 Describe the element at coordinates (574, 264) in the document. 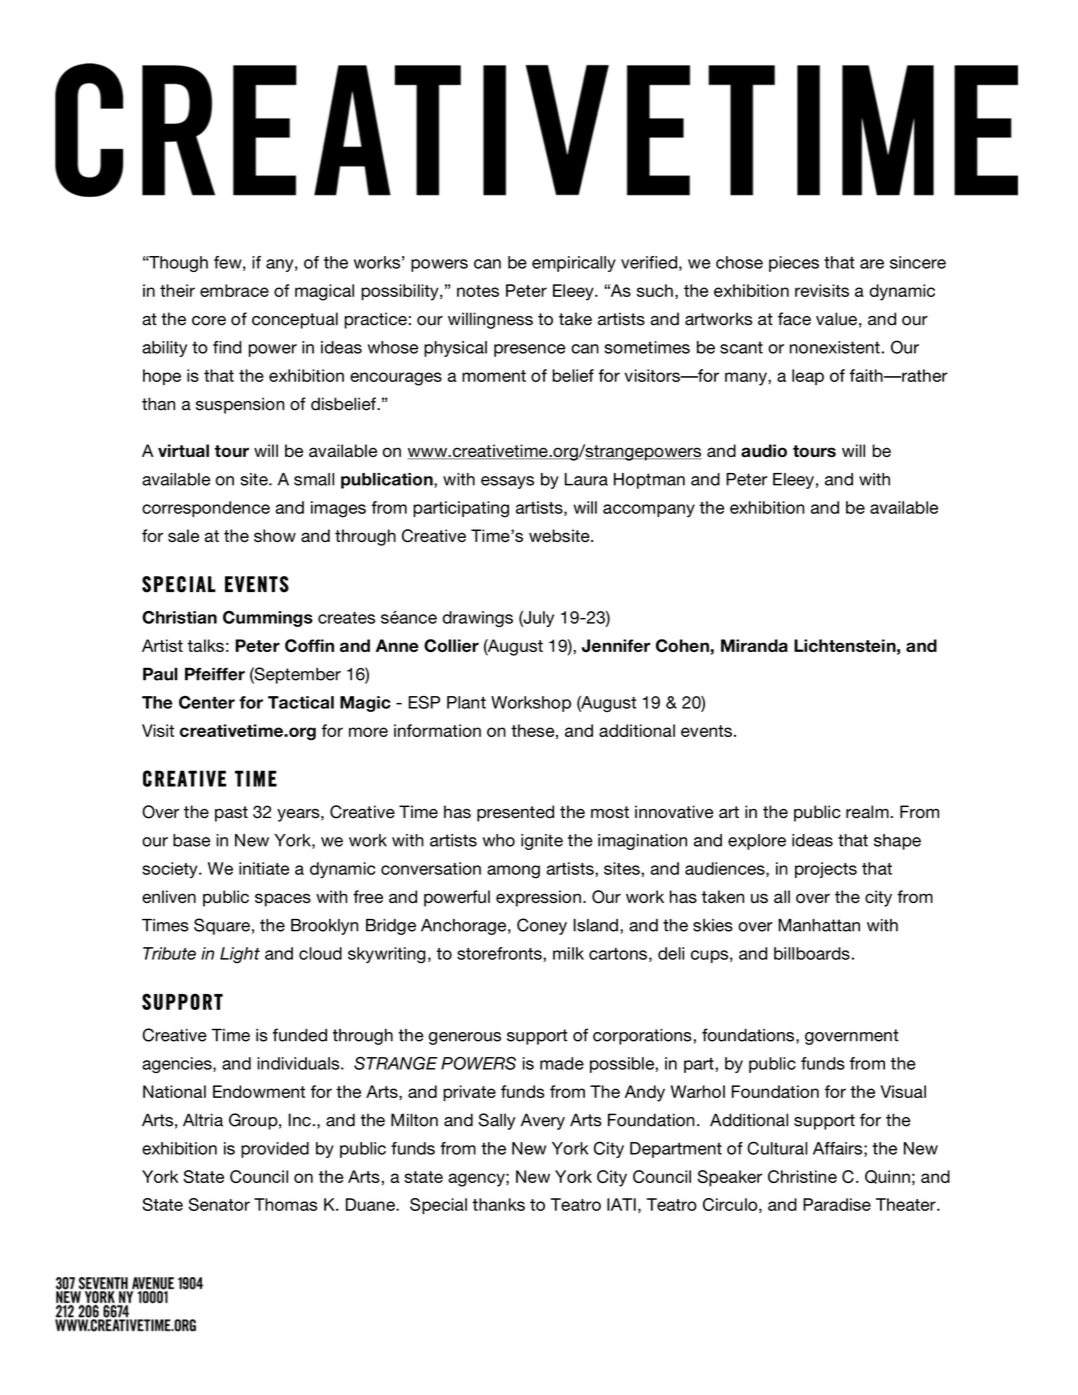

I see `empirically` at that location.
